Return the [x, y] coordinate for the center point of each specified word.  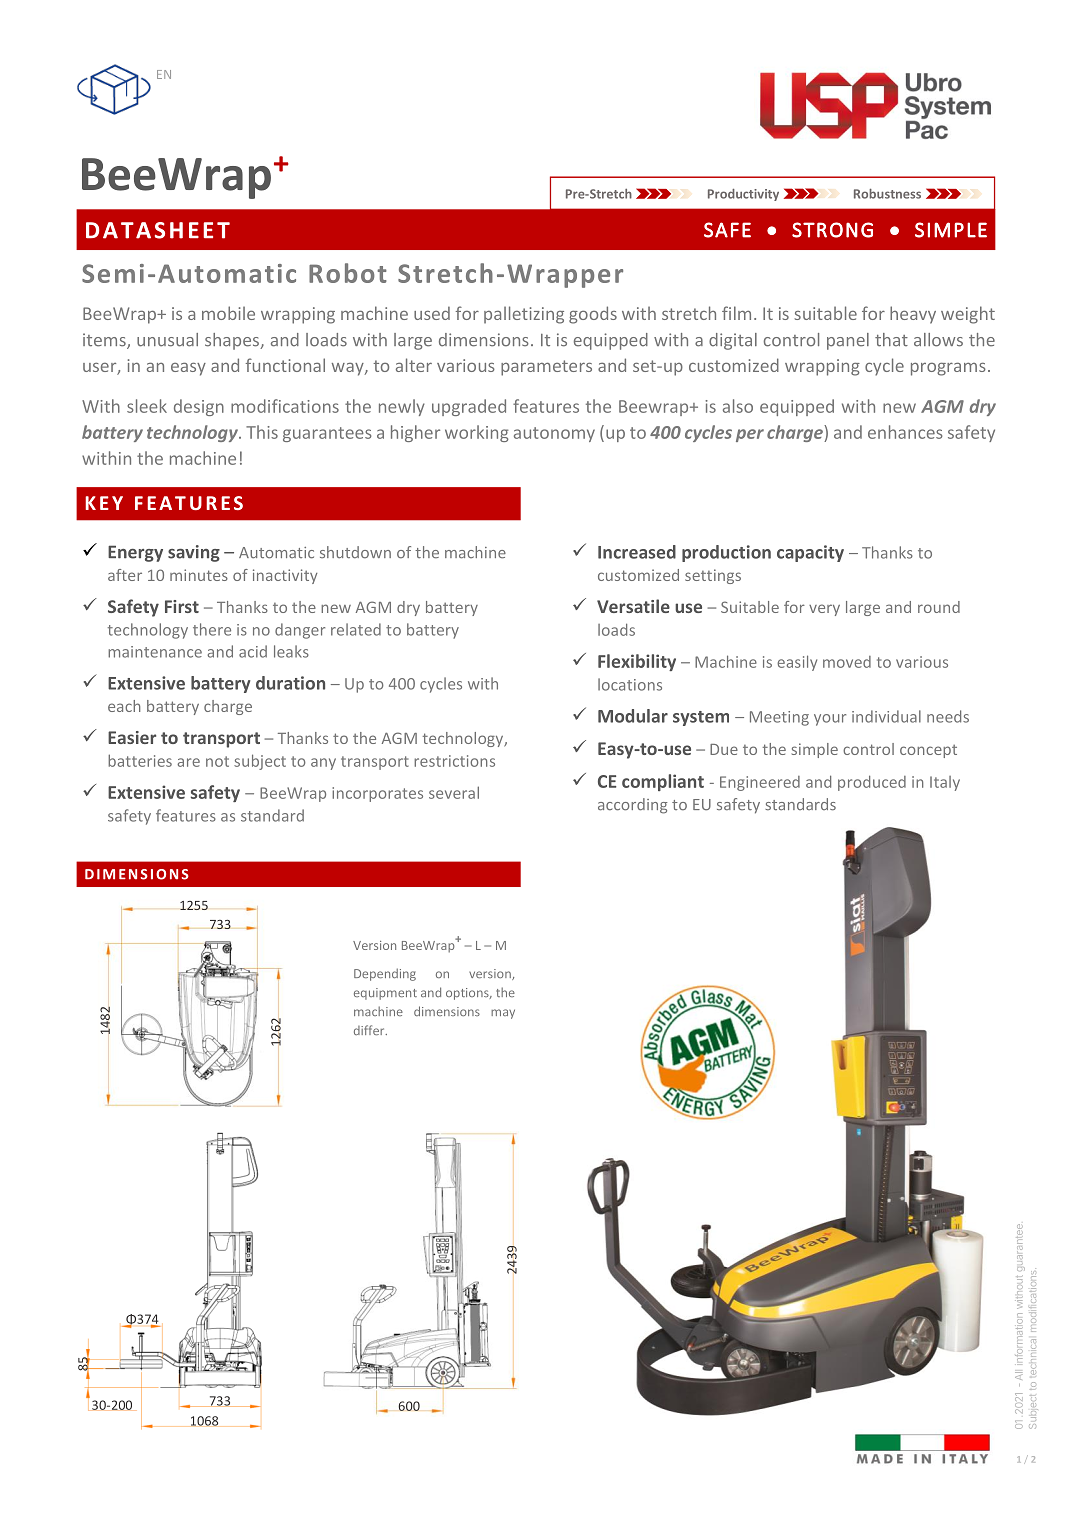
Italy [945, 783]
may [503, 1014]
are [188, 762]
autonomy [554, 434]
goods [593, 315]
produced [872, 783]
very [824, 610]
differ [370, 1030]
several [454, 792]
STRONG [832, 230]
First [182, 606]
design [199, 407]
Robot [348, 273]
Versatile [633, 606]
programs [948, 369]
